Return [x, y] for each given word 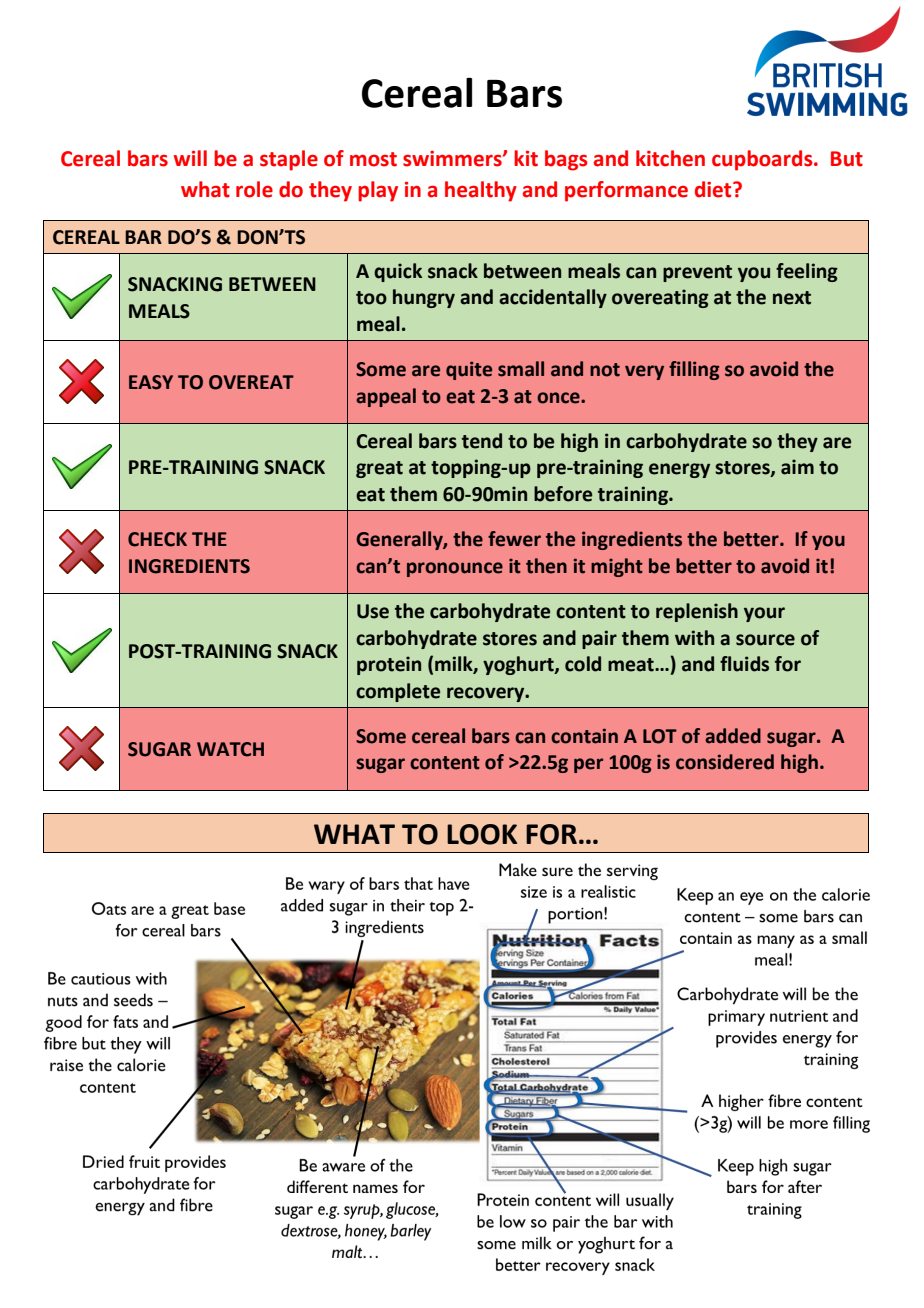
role [254, 189]
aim [797, 467]
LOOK [482, 834]
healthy [481, 191]
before [563, 494]
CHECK [157, 539]
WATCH [230, 749]
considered [725, 762]
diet [714, 189]
